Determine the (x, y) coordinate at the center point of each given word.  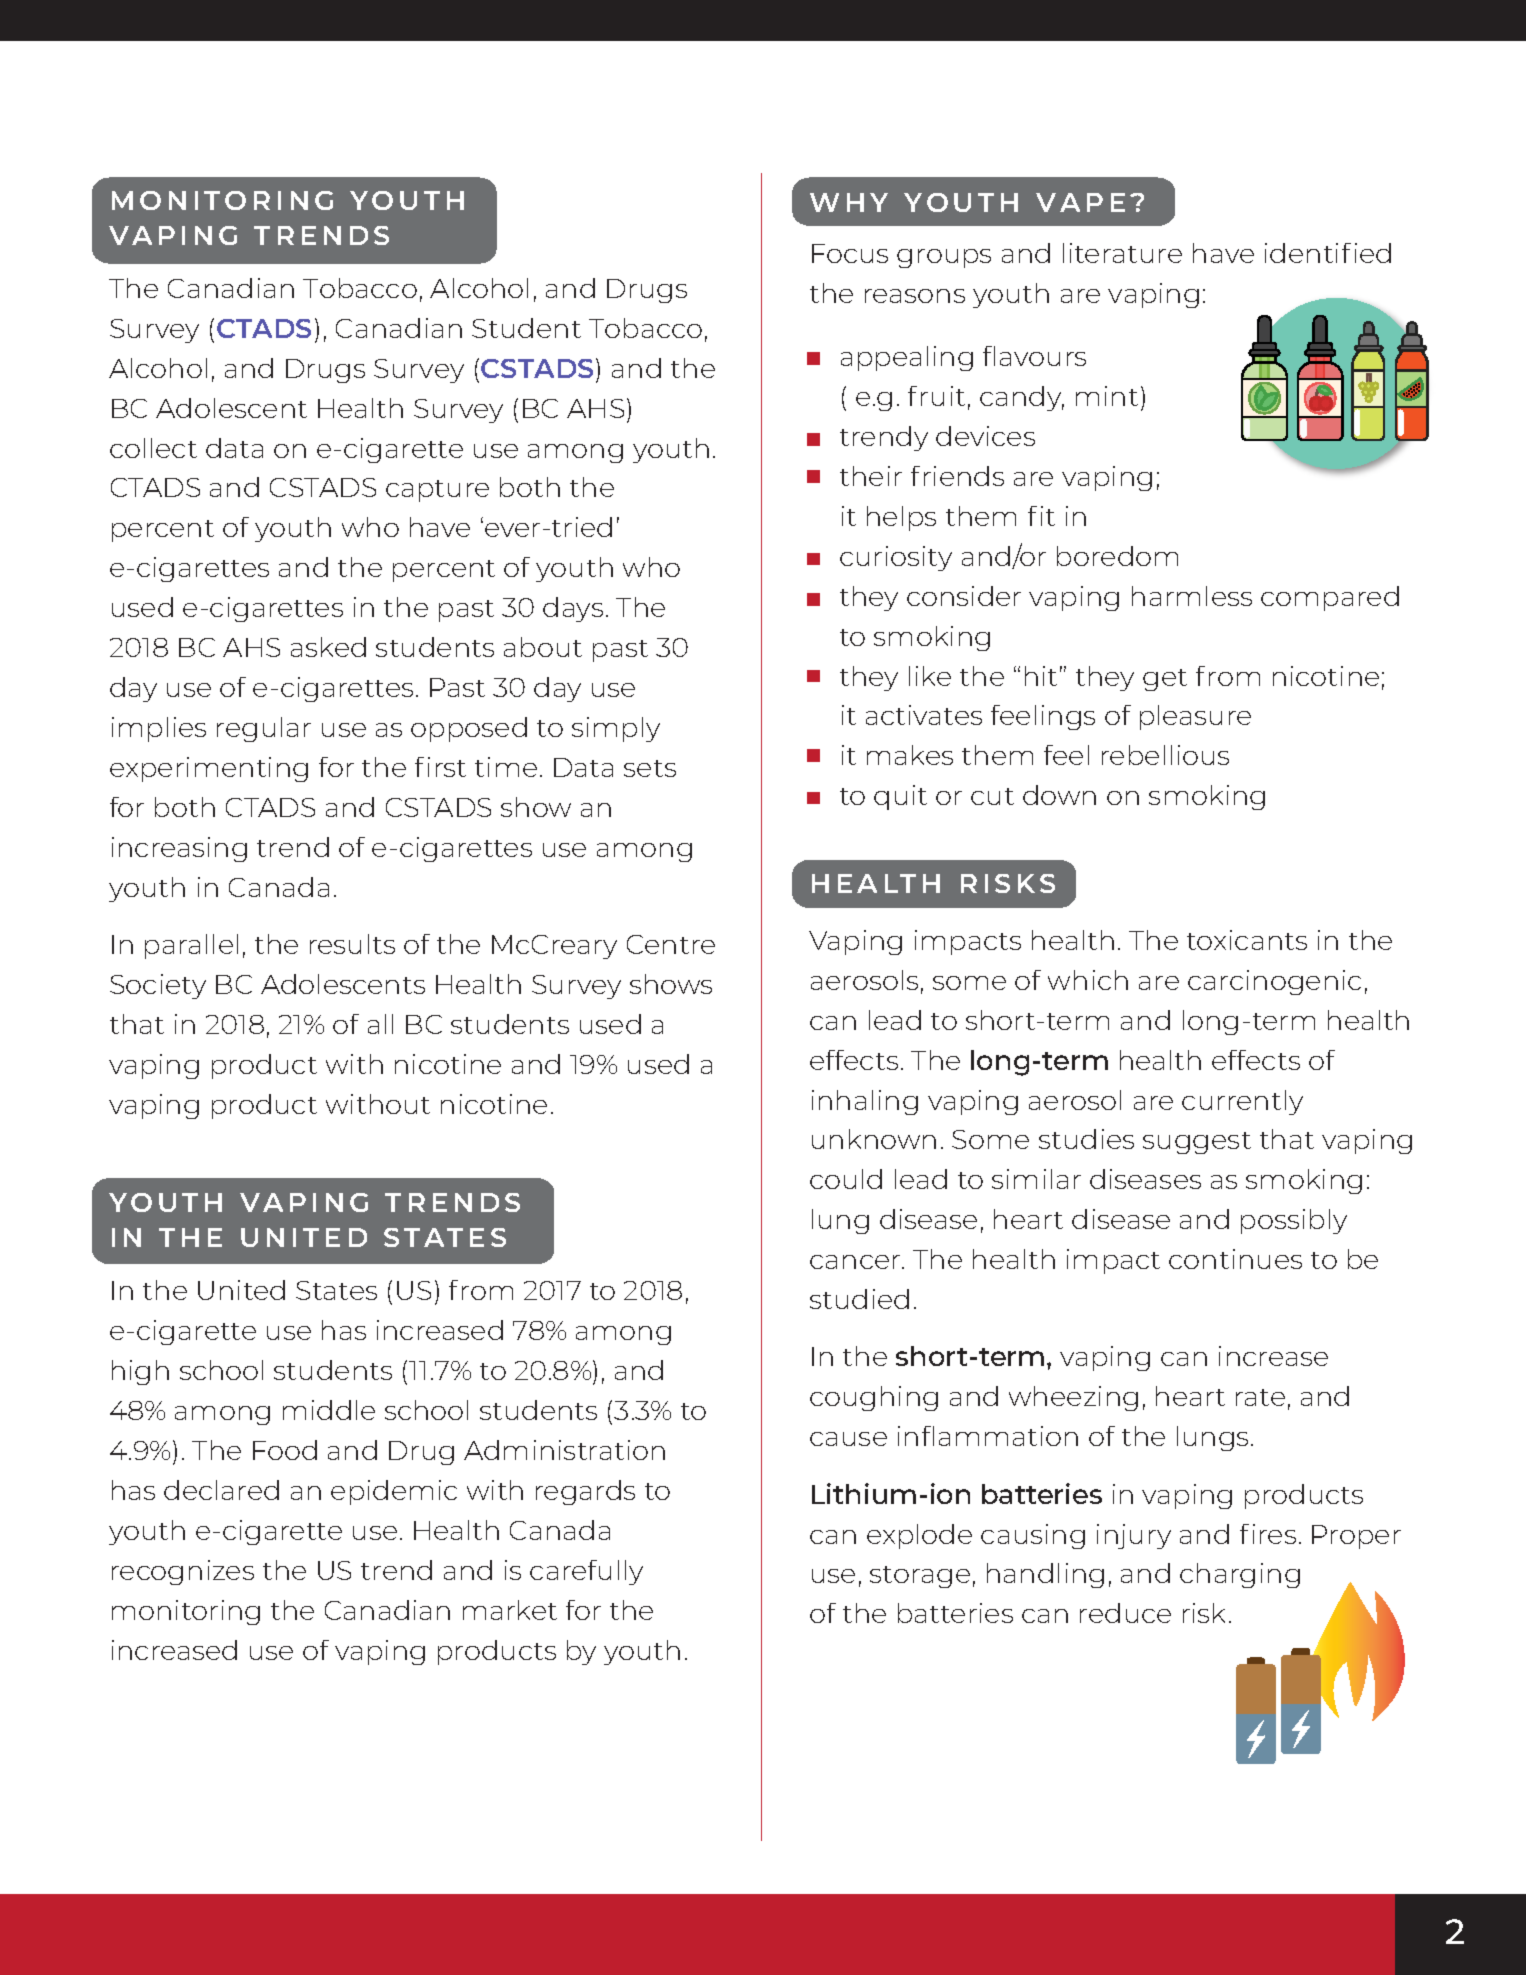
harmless (1192, 596)
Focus (850, 253)
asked (328, 647)
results (352, 944)
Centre (671, 944)
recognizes (183, 1572)
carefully (586, 1572)
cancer (856, 1262)
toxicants (1247, 940)
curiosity (896, 558)
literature (1122, 253)
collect (153, 448)
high (140, 1372)
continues (1235, 1259)
